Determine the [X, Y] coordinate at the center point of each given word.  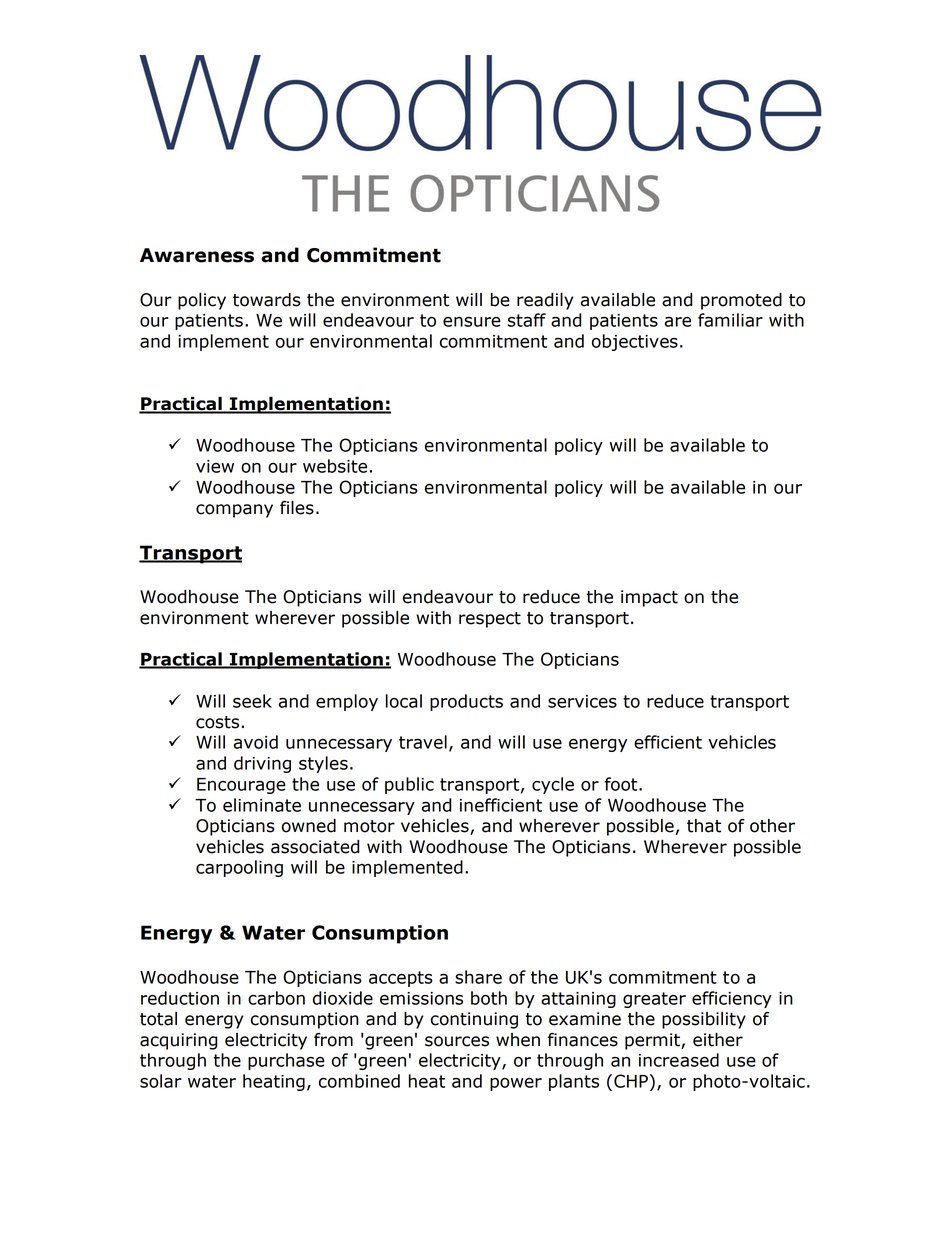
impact [649, 598]
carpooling [239, 868]
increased [679, 1060]
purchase [286, 1061]
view [215, 466]
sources [457, 1041]
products [466, 702]
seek [252, 701]
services [582, 701]
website [335, 466]
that [704, 826]
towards [267, 300]
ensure [472, 322]
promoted [741, 301]
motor [369, 826]
